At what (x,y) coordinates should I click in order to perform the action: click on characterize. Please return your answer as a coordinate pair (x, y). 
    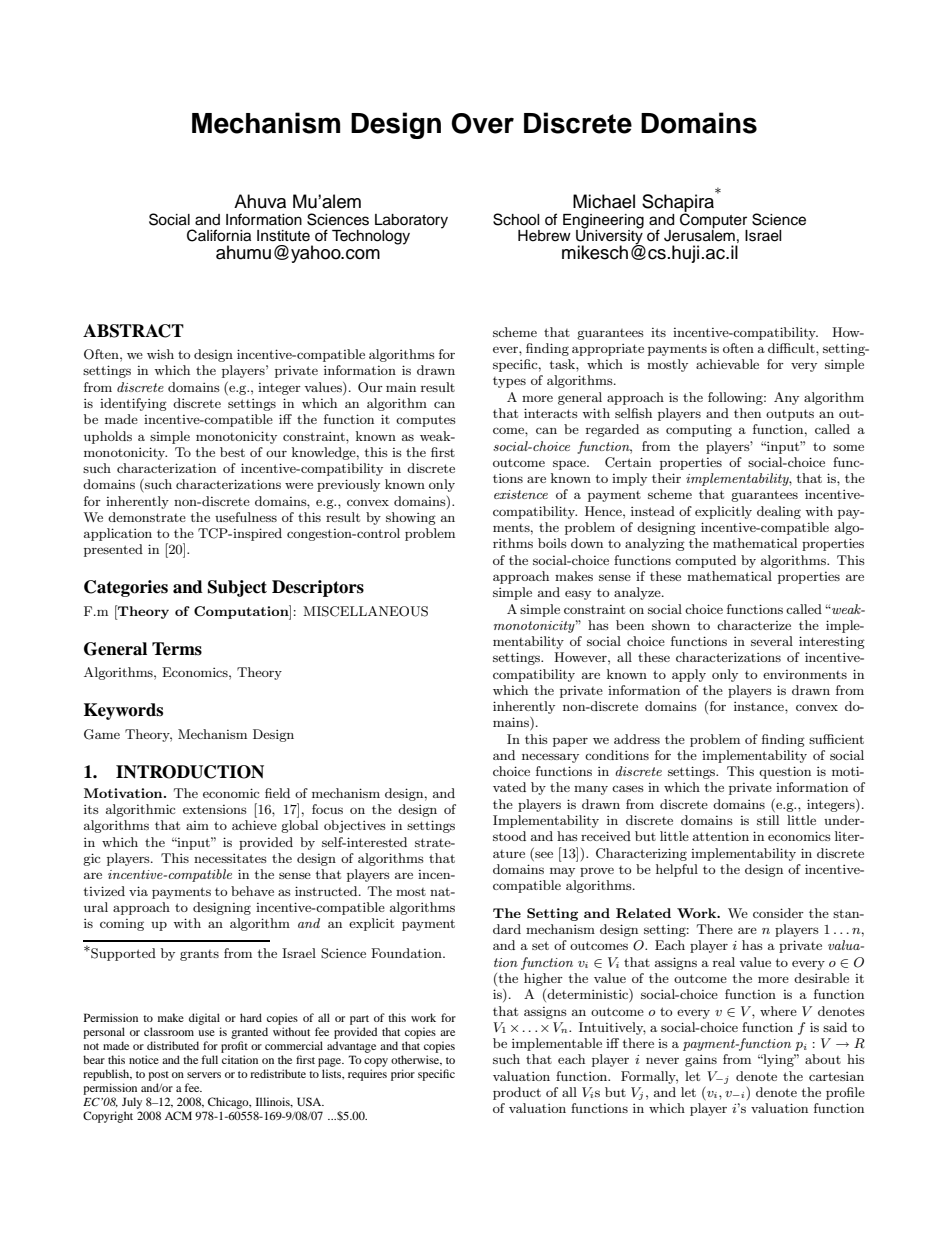
    Looking at the image, I should click on (754, 625).
